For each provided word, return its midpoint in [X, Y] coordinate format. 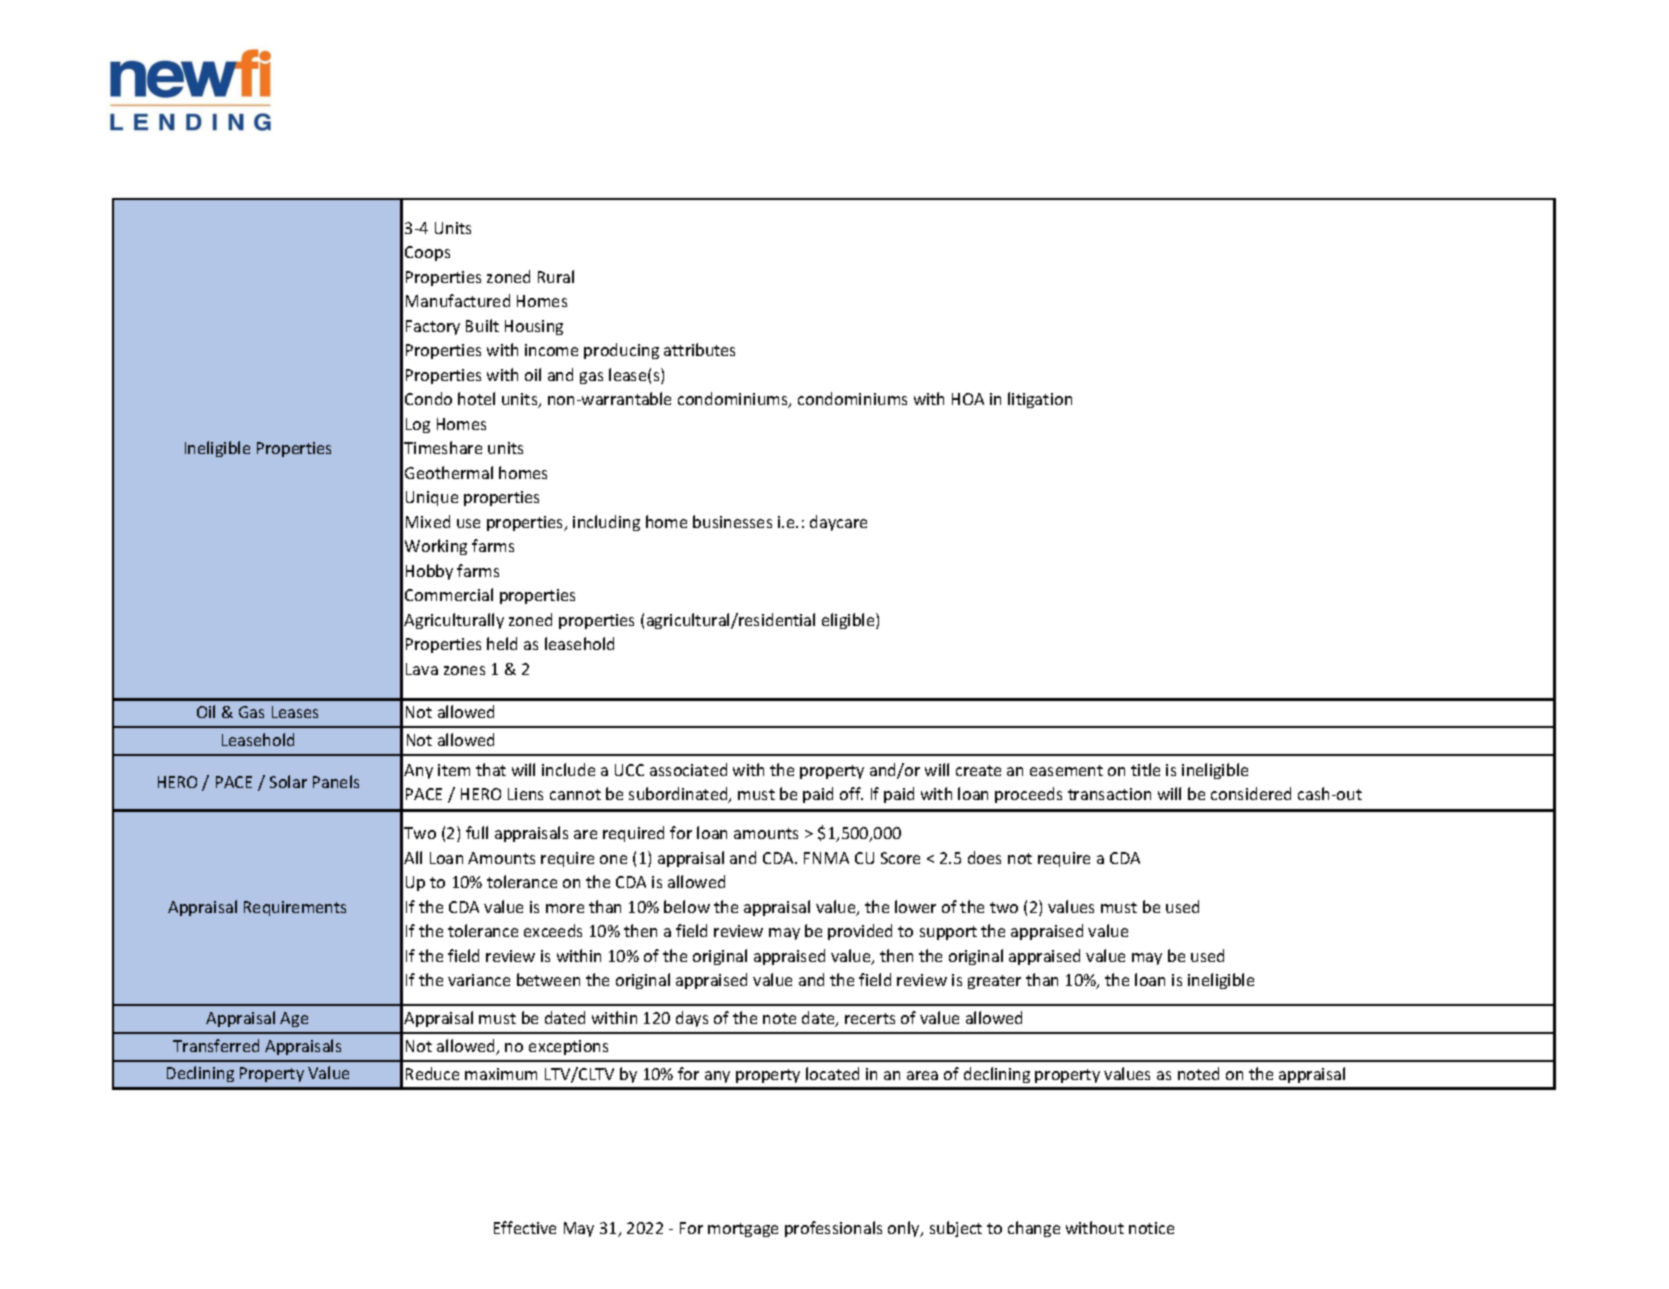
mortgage [743, 1230]
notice [1151, 1228]
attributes [699, 349]
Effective [525, 1227]
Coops [427, 253]
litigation [1040, 400]
